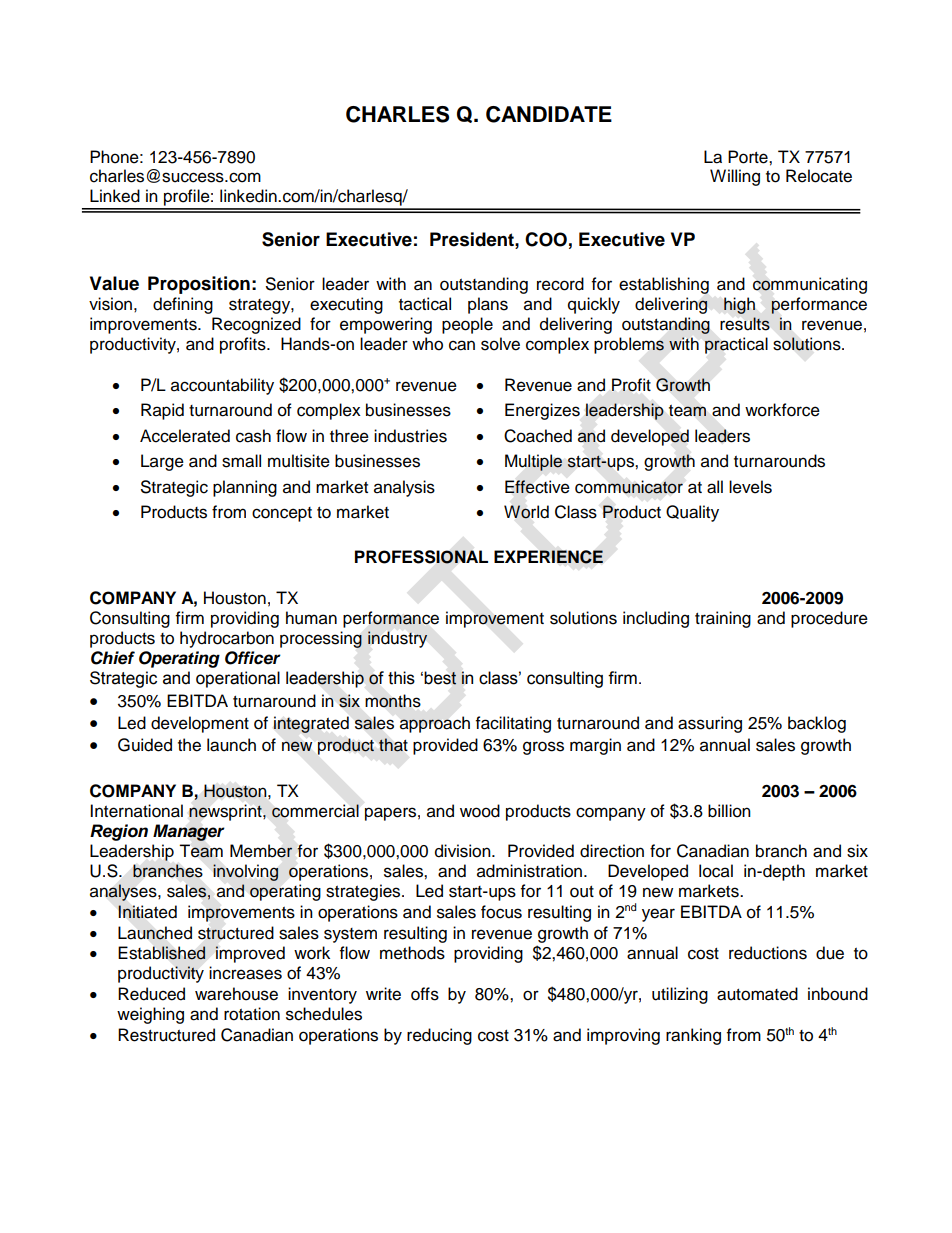 The width and height of the screenshot is (952, 1233). What do you see at coordinates (199, 285) in the screenshot?
I see `Proposition` at bounding box center [199, 285].
